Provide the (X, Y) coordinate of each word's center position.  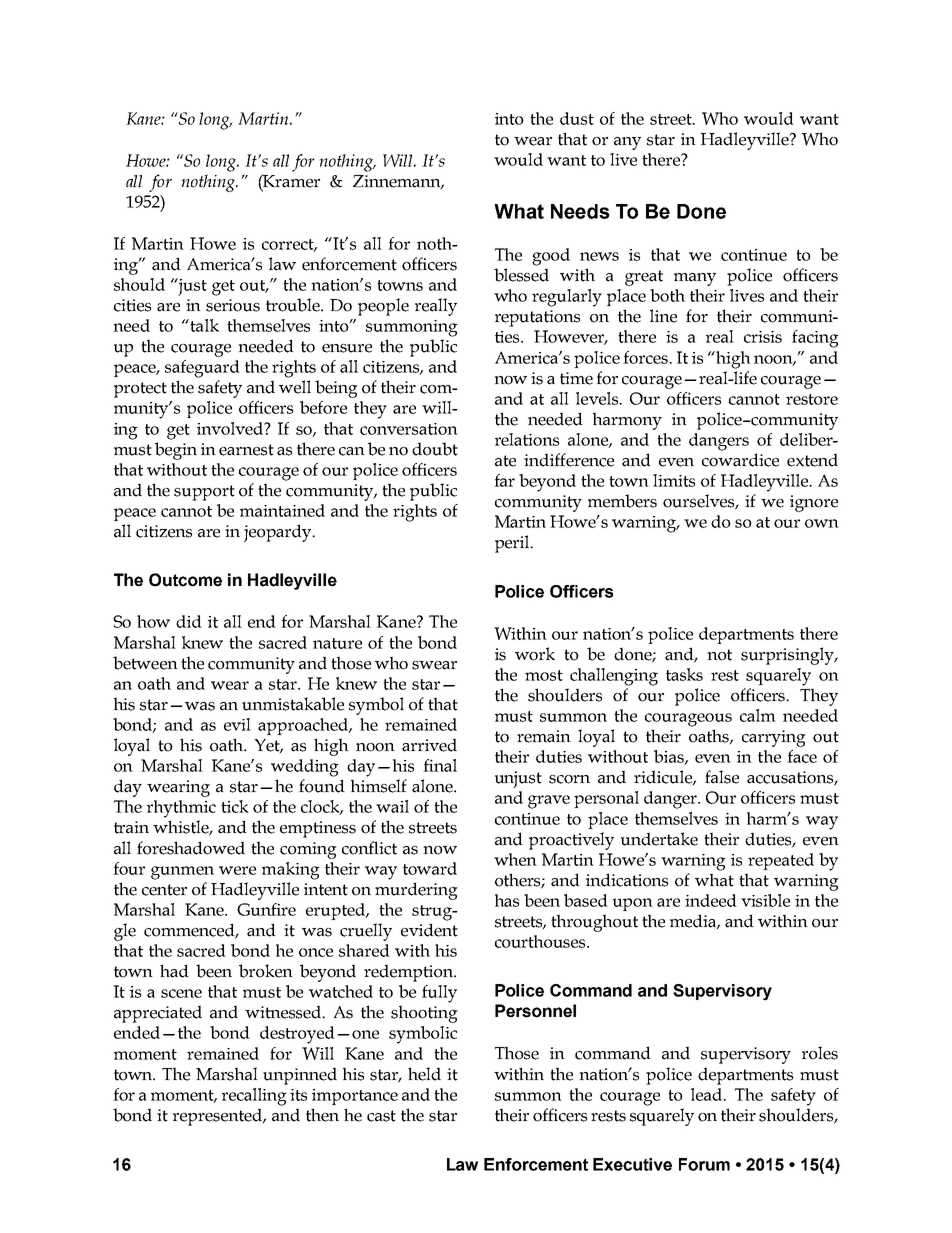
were (237, 870)
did (189, 621)
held (424, 1074)
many (695, 279)
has (507, 900)
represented (219, 1117)
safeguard (202, 369)
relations (527, 439)
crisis (763, 337)
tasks (684, 674)
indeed (711, 900)
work (535, 654)
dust (577, 118)
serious (233, 305)
